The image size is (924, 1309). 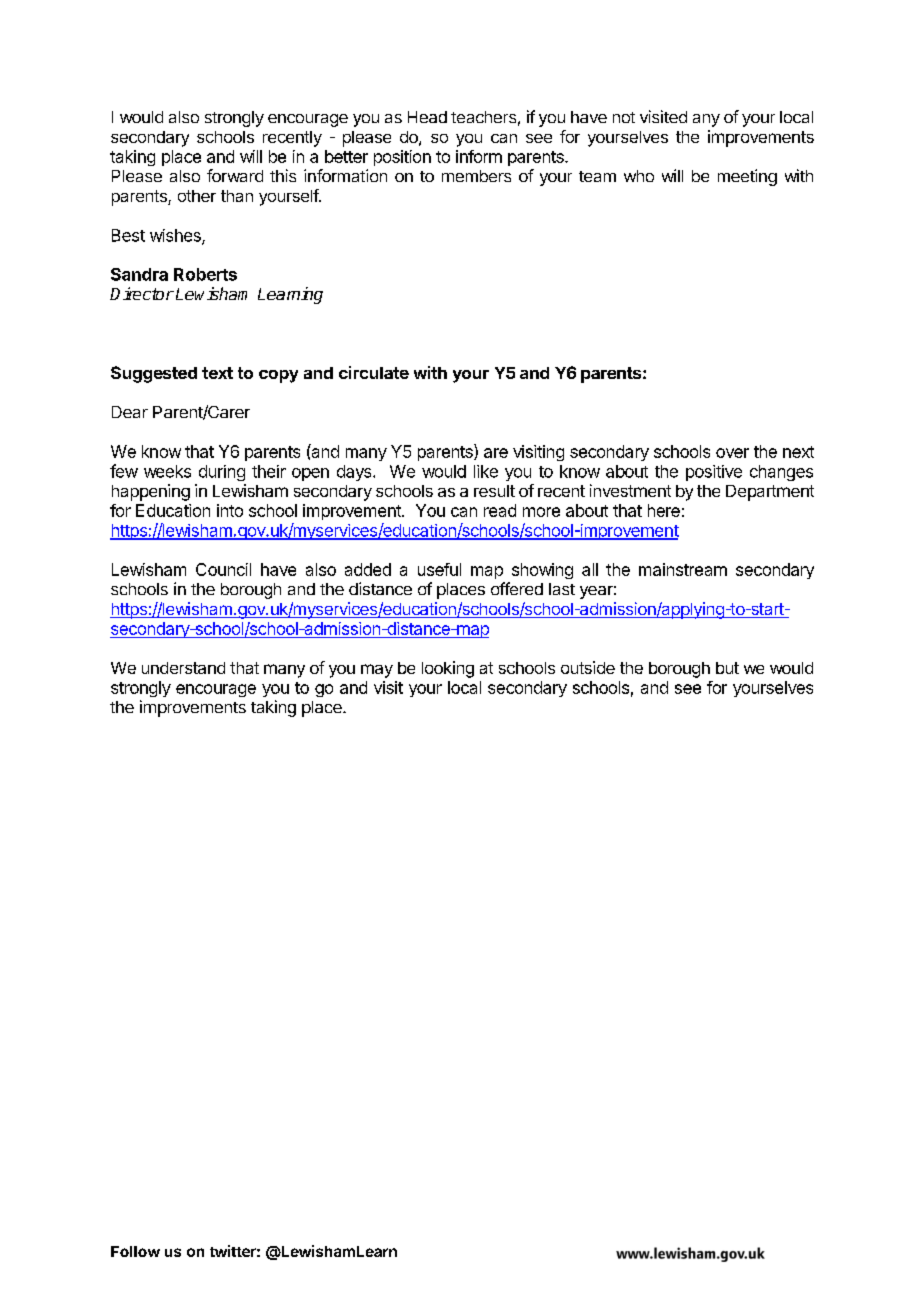 What do you see at coordinates (448, 669) in the page?
I see `looking` at bounding box center [448, 669].
